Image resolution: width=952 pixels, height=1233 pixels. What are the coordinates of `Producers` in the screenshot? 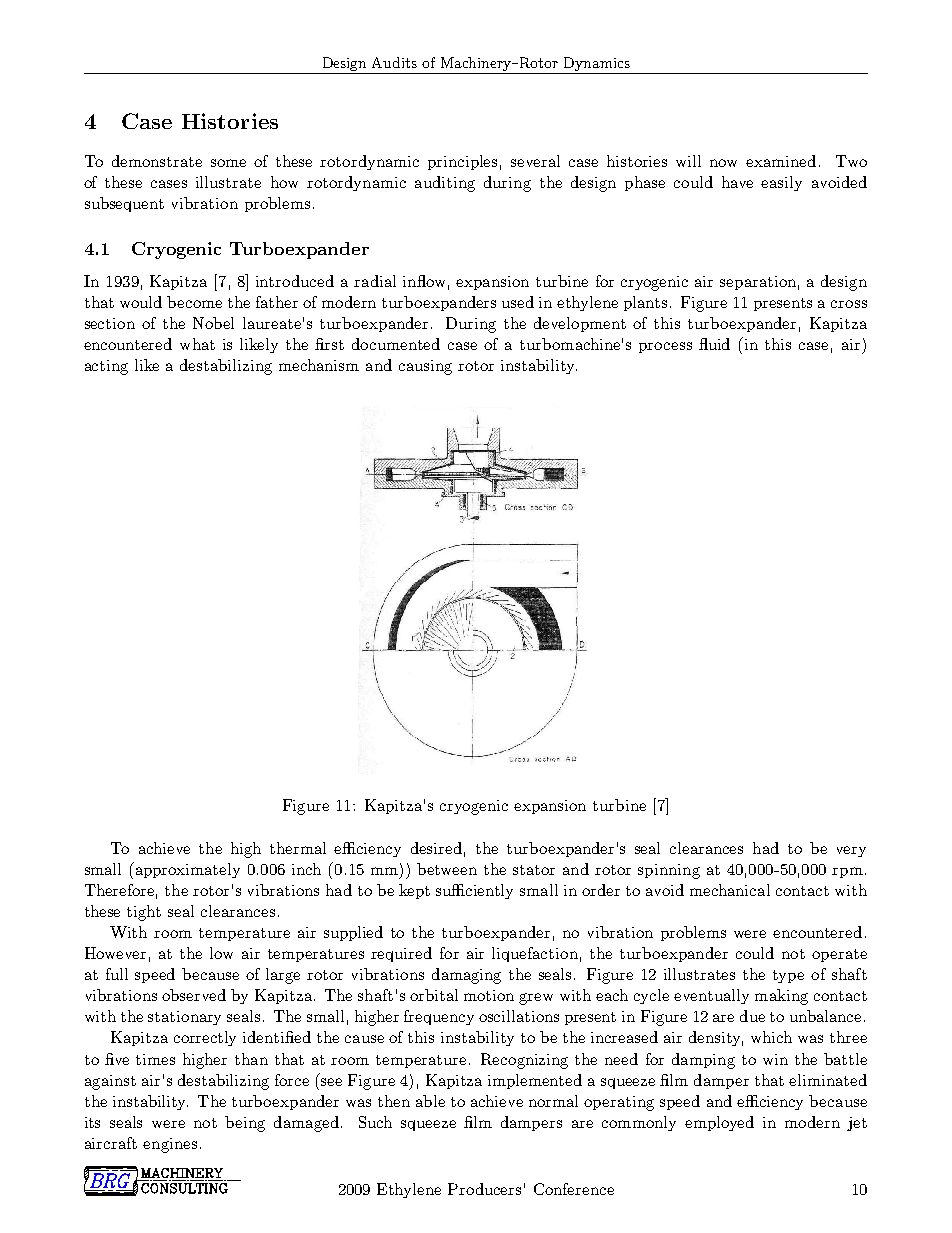 It's located at (484, 1189).
